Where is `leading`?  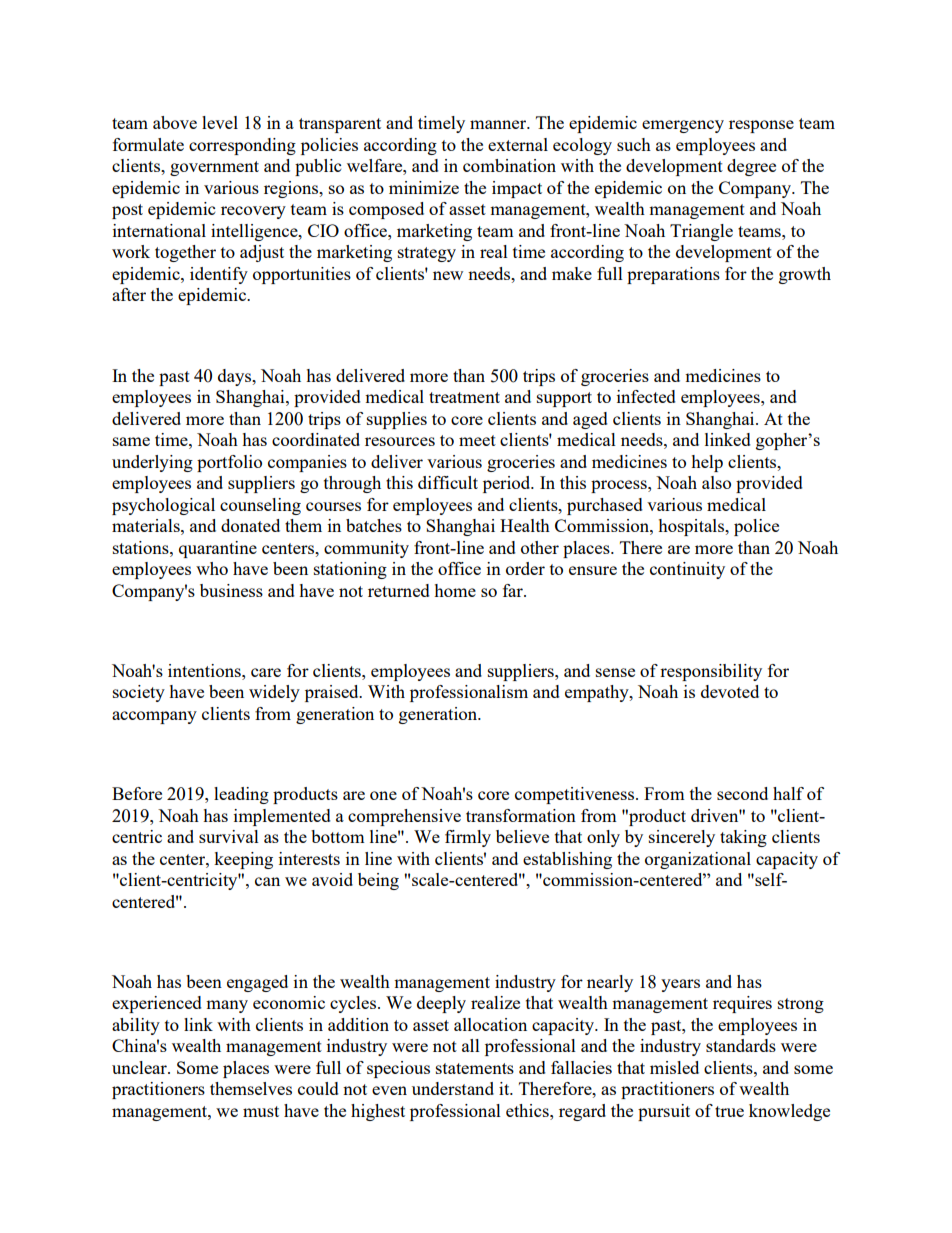
leading is located at coordinates (241, 795).
